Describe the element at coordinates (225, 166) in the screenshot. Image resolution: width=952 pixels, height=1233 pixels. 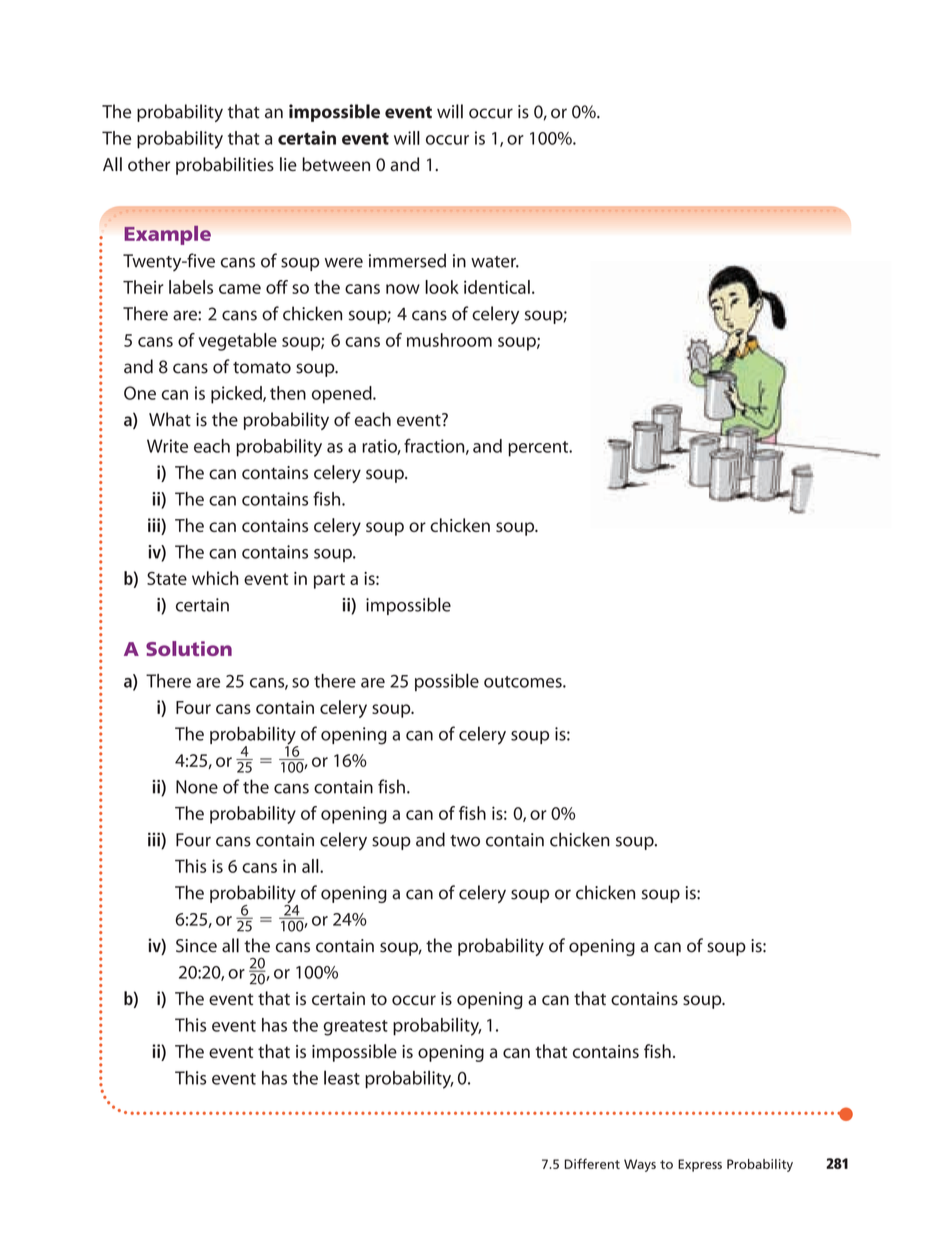
I see `probabilities` at that location.
